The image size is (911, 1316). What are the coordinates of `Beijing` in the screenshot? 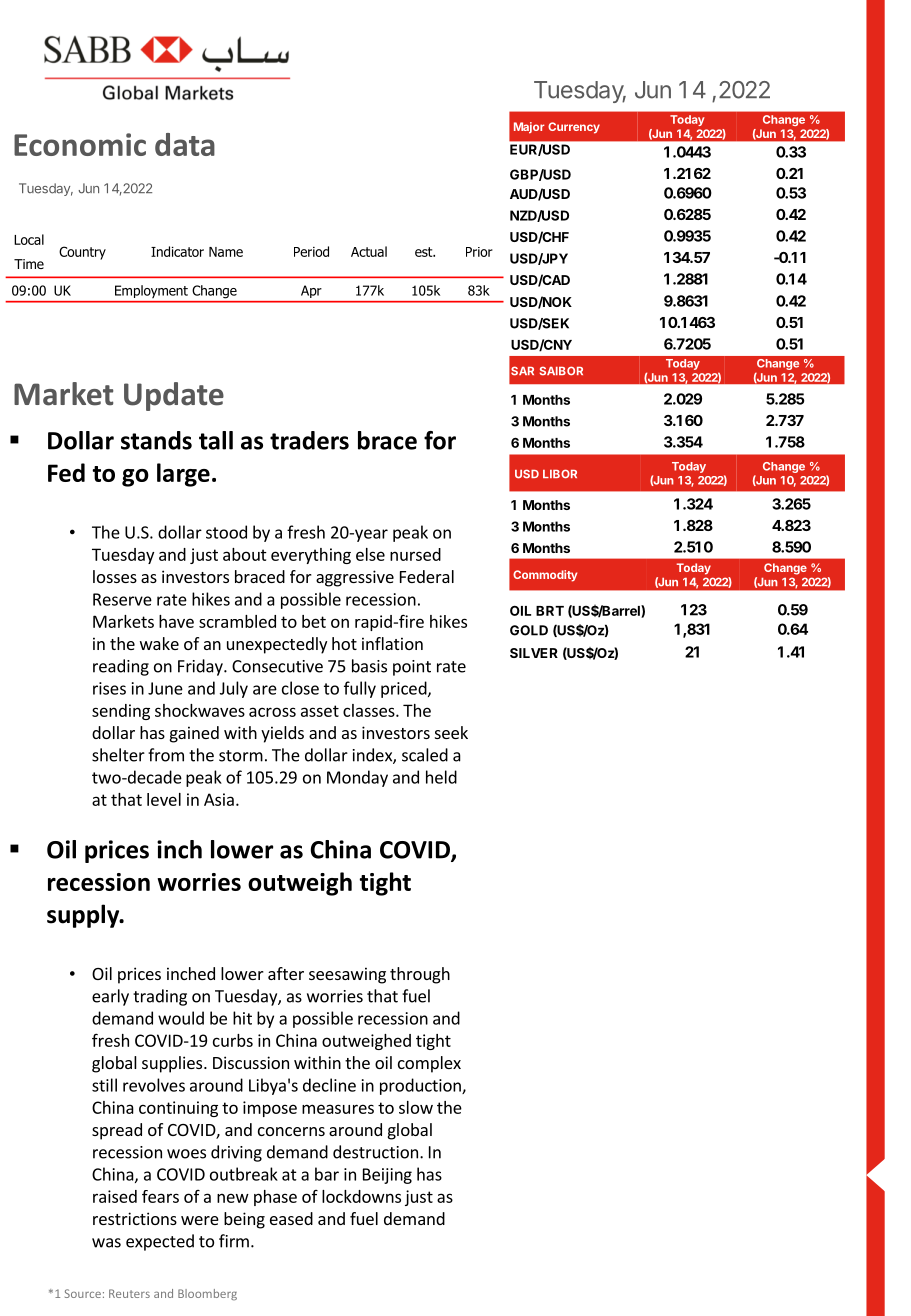 It's located at (387, 1176).
